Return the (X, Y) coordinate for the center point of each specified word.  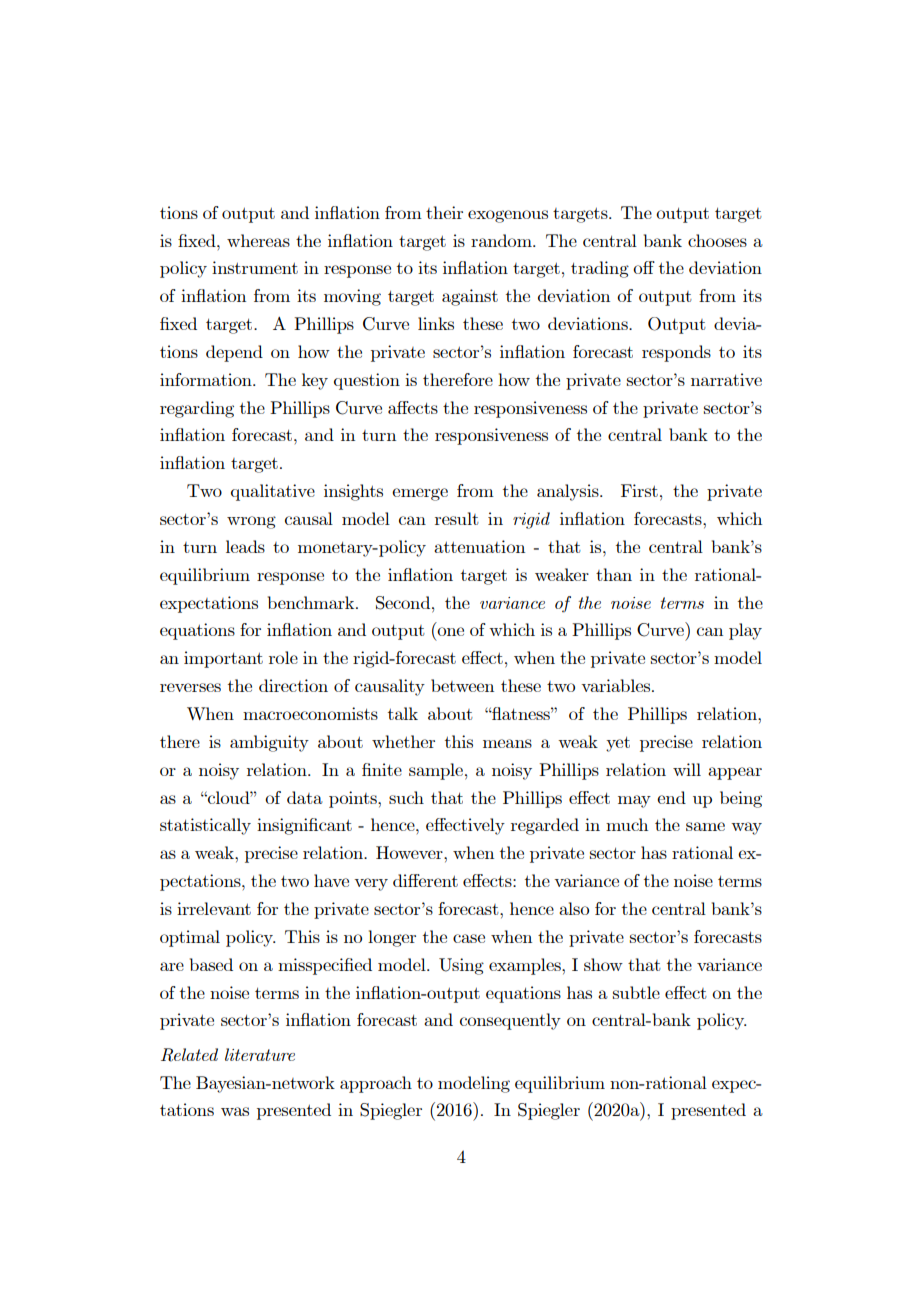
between (462, 685)
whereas (258, 240)
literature (260, 1054)
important (223, 659)
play (745, 631)
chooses (717, 240)
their (444, 212)
